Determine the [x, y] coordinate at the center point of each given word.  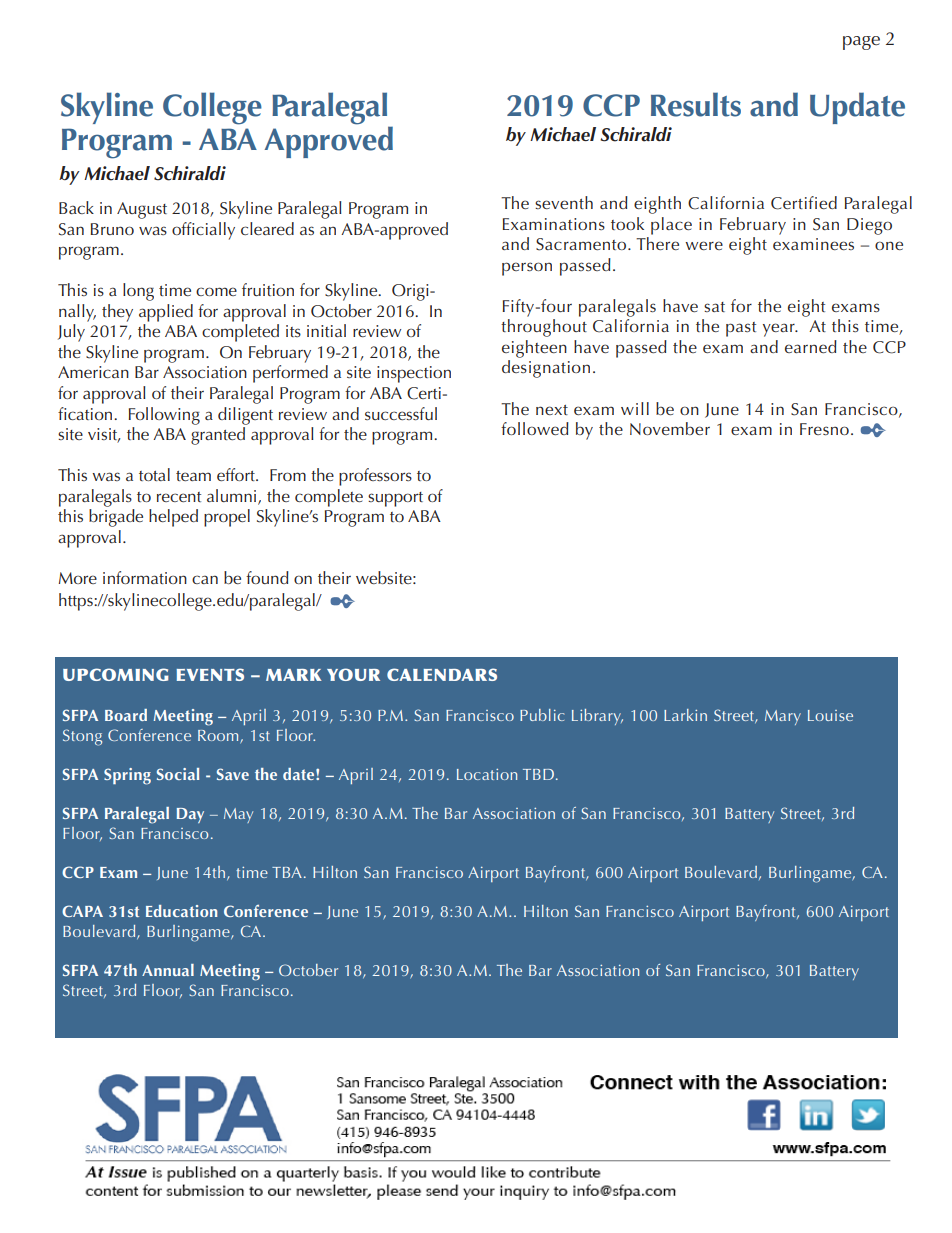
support [395, 499]
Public [542, 715]
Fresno [824, 429]
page [861, 43]
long [138, 292]
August [142, 210]
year [780, 330]
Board [126, 715]
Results [696, 104]
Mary [783, 717]
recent [179, 497]
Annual [168, 970]
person [527, 269]
